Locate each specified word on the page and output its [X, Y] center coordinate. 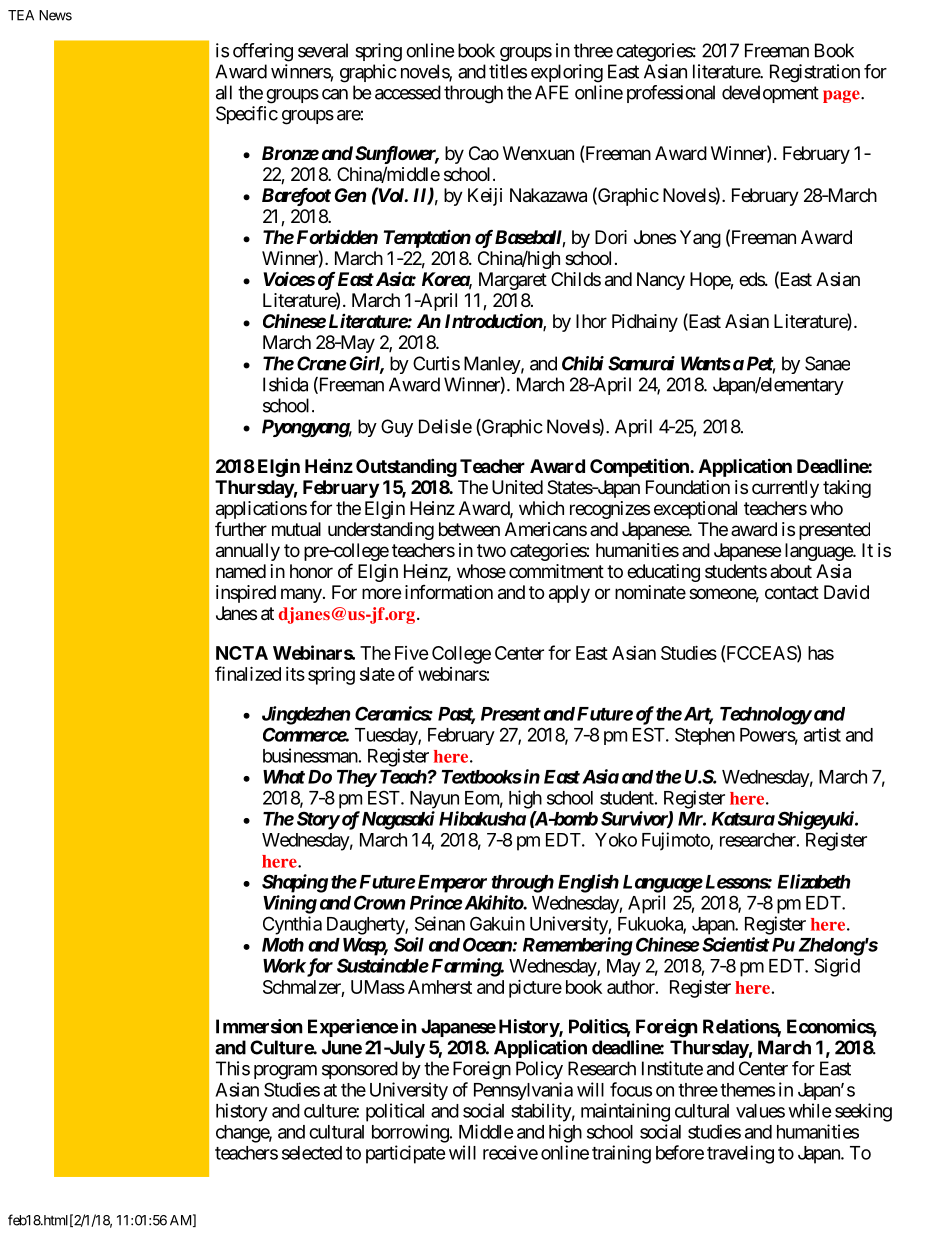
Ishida [285, 384]
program [285, 1072]
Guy [397, 428]
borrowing [411, 1133]
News [55, 15]
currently [785, 489]
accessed [408, 92]
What [284, 777]
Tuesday [387, 736]
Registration [815, 73]
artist [822, 734]
